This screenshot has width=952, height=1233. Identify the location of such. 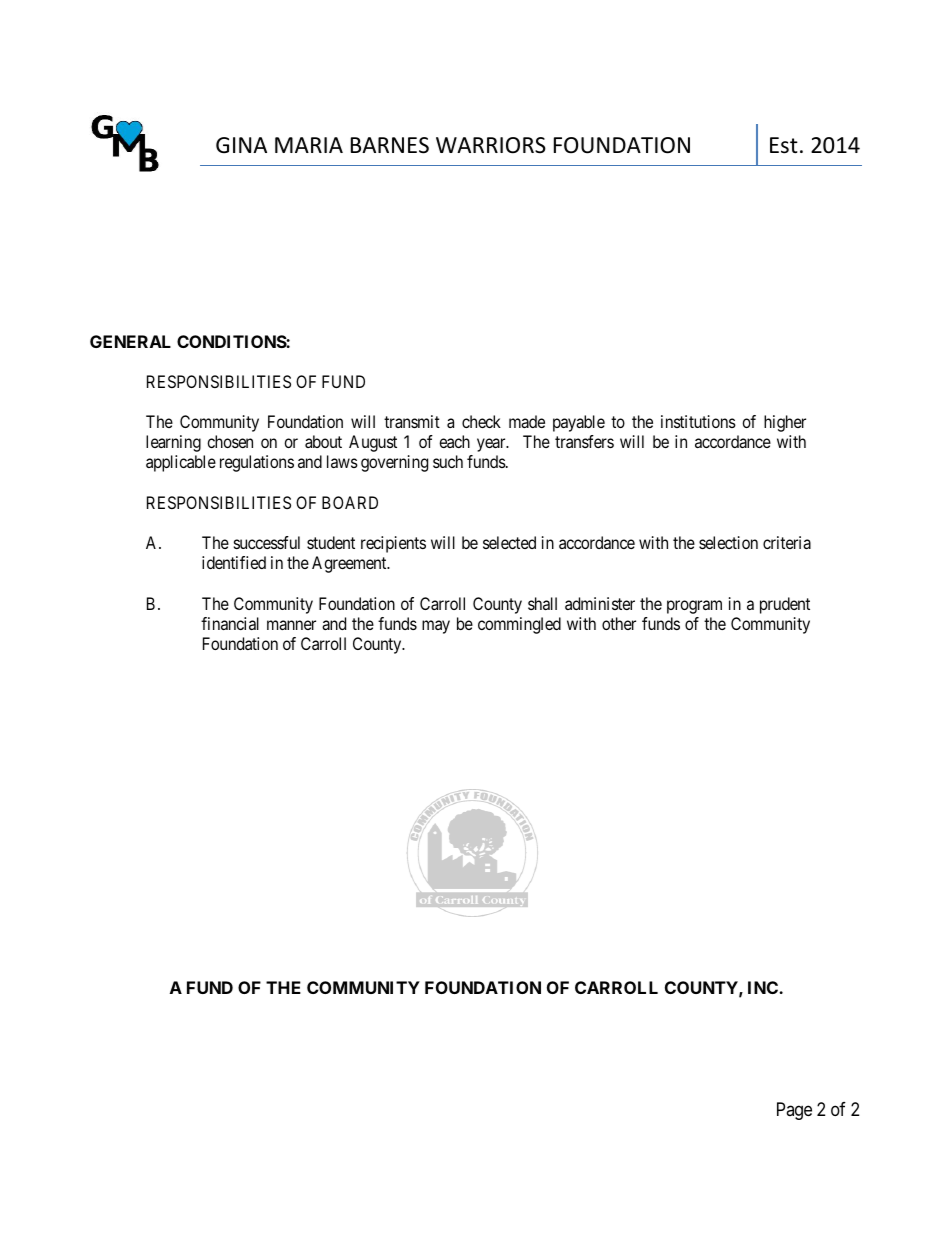
(448, 461).
